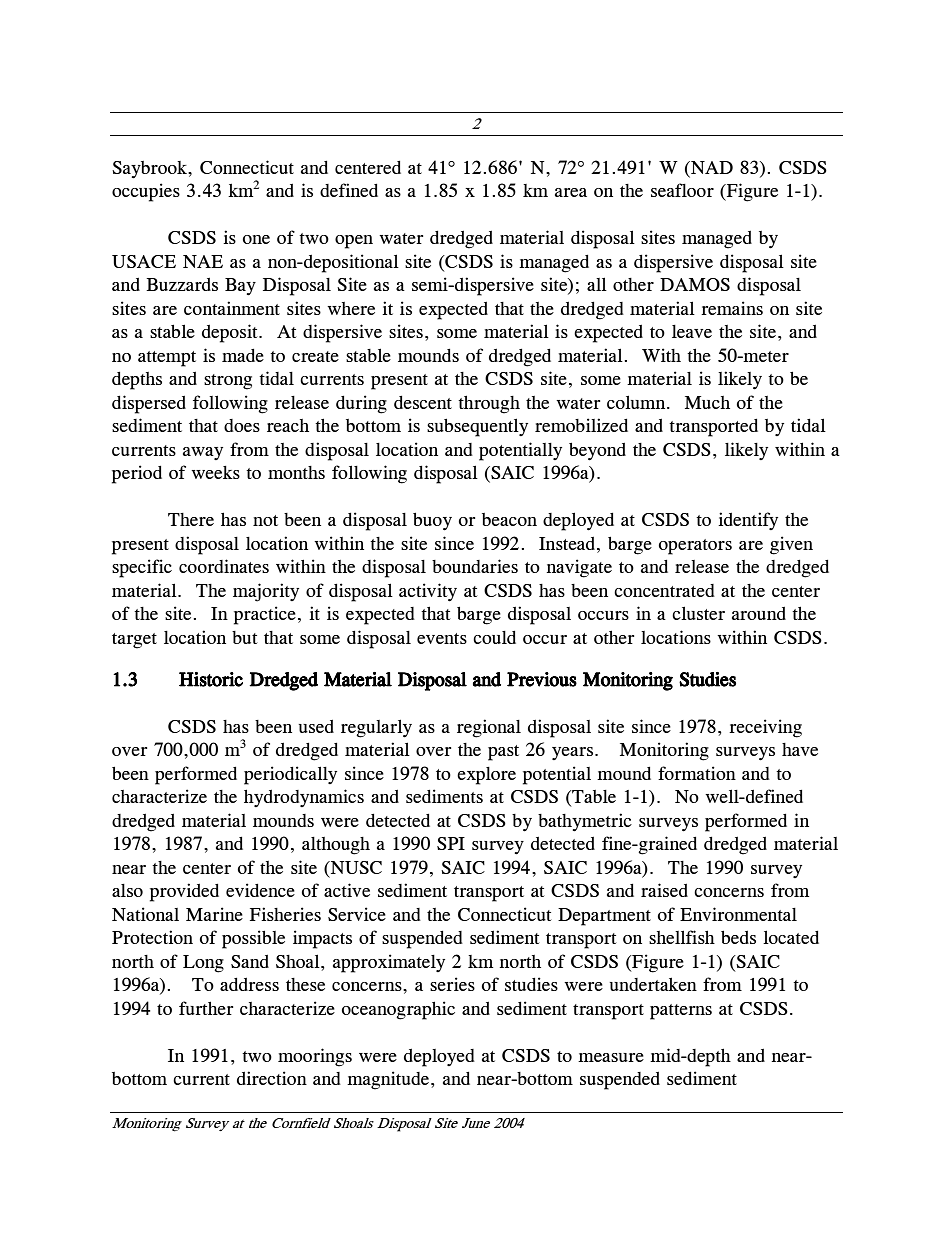  I want to click on occupies, so click(146, 192).
